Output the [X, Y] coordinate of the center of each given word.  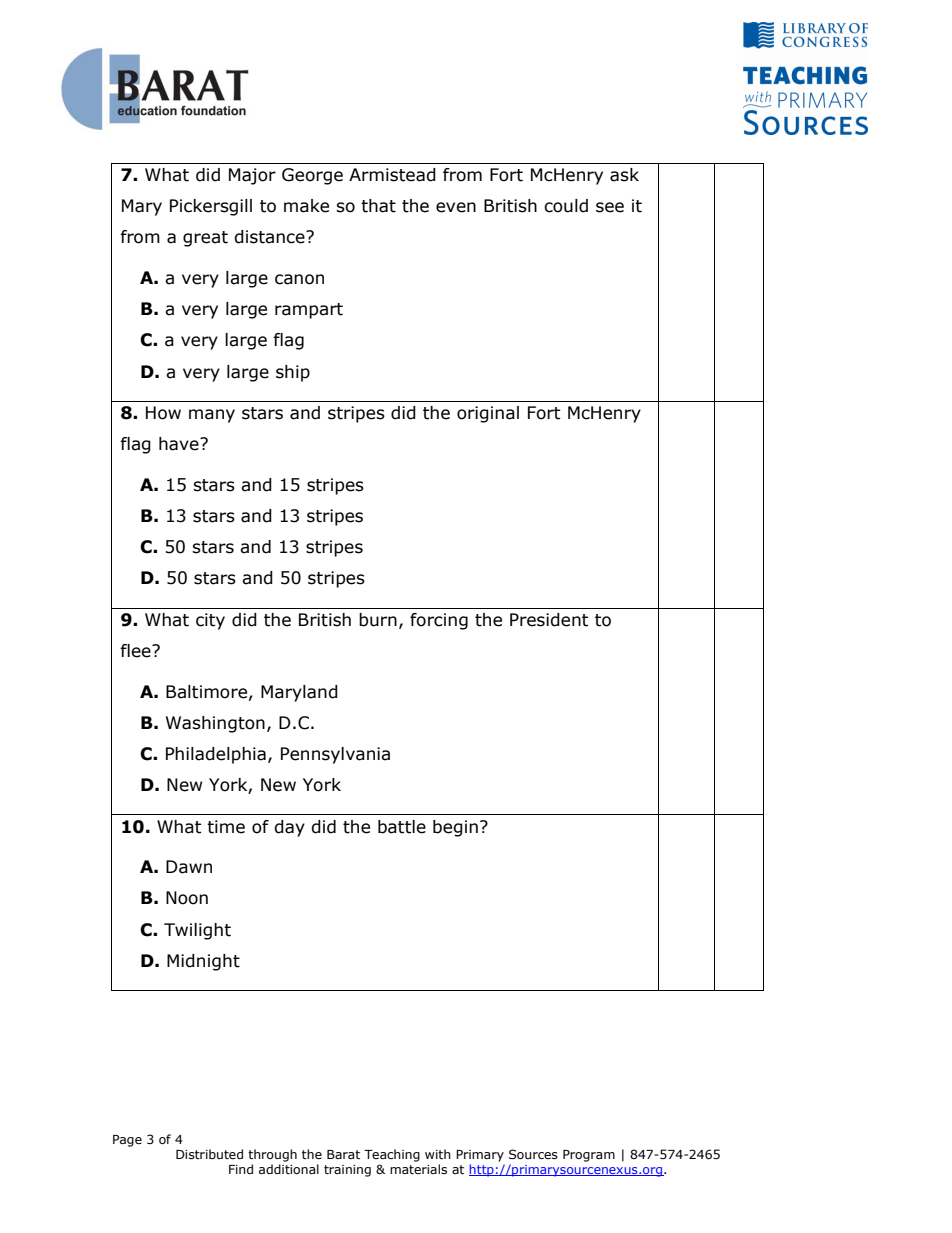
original [488, 414]
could [566, 206]
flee [136, 651]
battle [402, 827]
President [549, 620]
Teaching [392, 1155]
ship [293, 373]
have [180, 444]
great [205, 239]
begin [455, 828]
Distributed [209, 1154]
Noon [187, 898]
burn [378, 620]
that [378, 206]
